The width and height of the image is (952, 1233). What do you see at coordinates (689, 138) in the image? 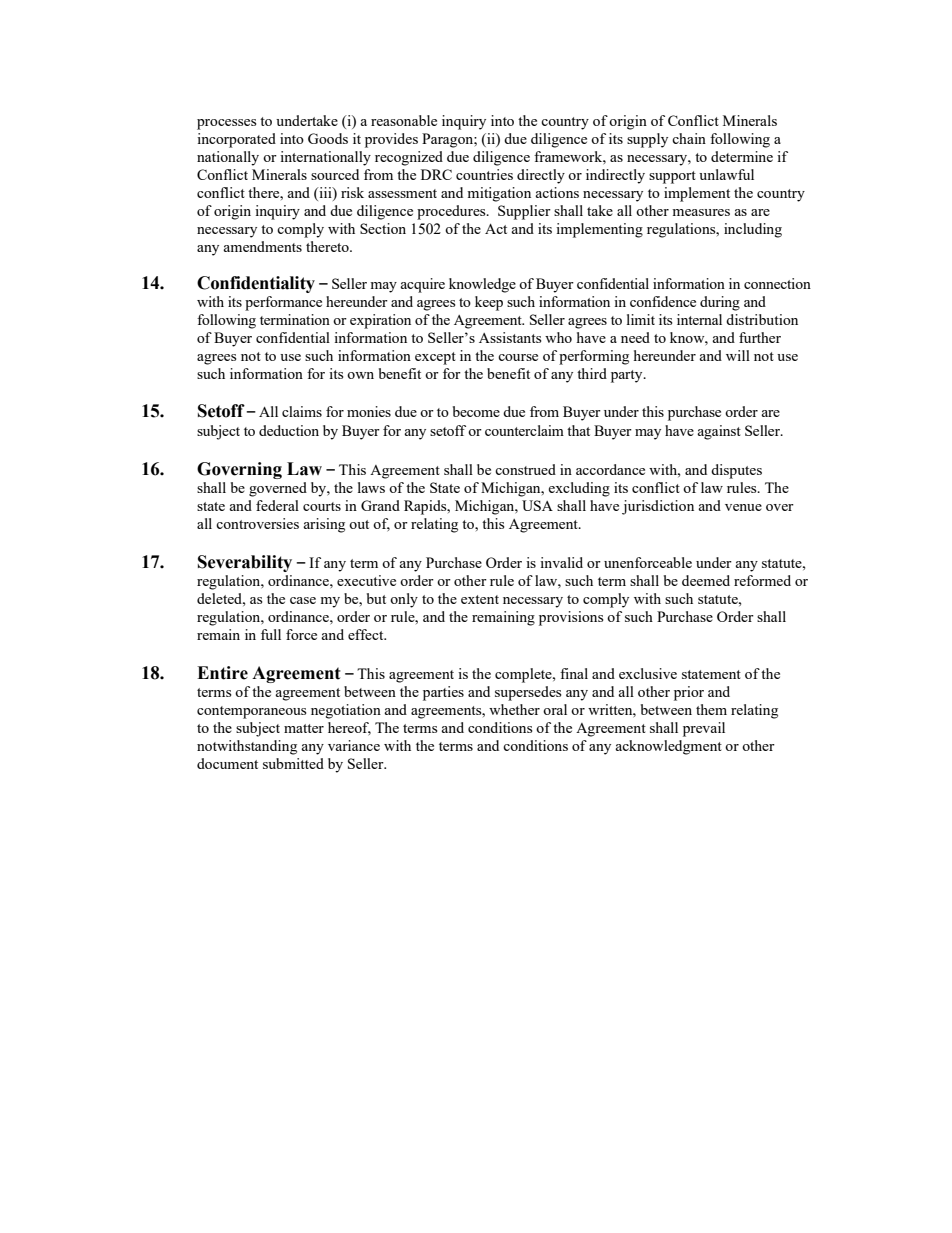
I see `chain` at bounding box center [689, 138].
